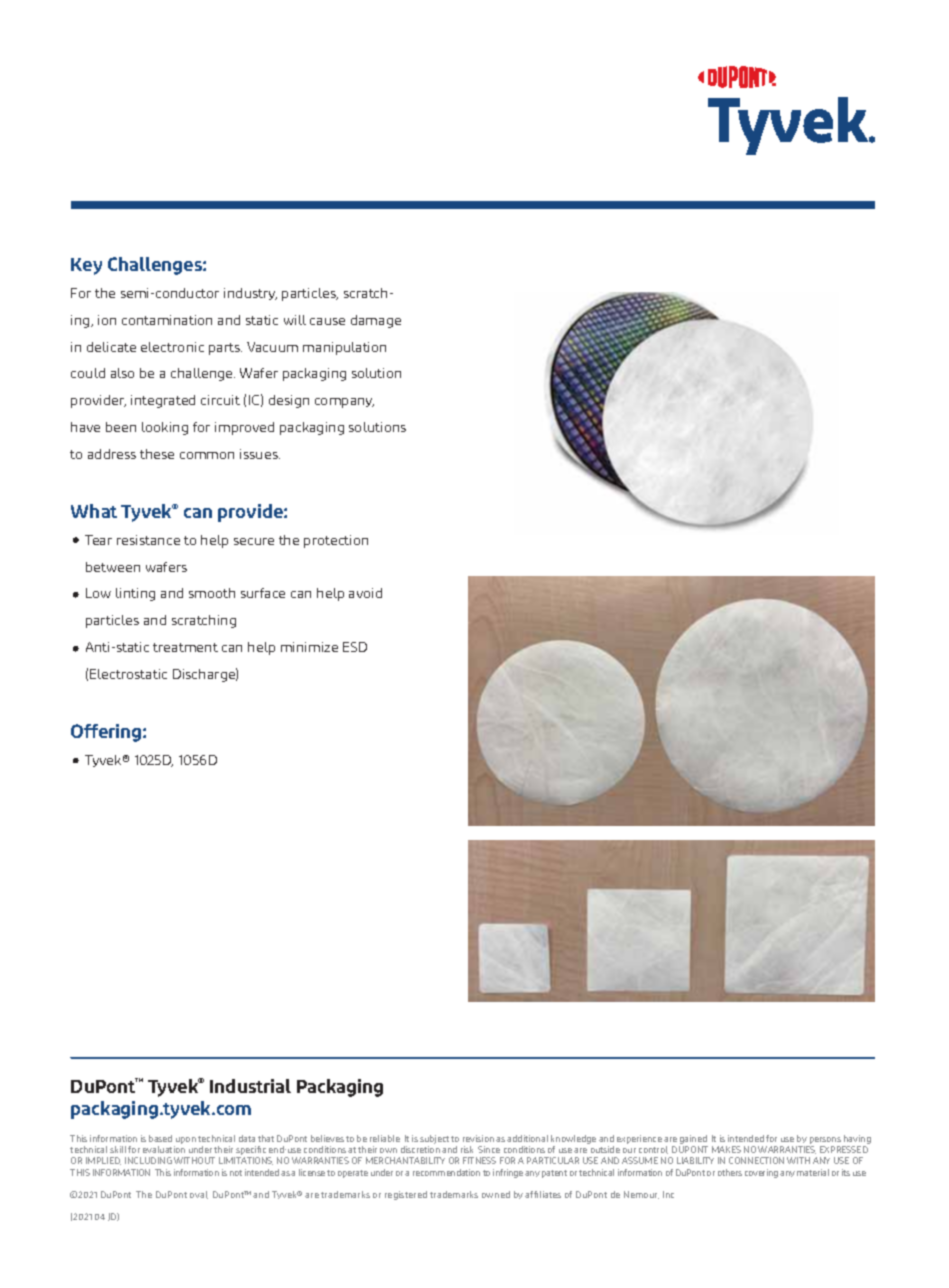 This screenshot has width=949, height=1288. I want to click on contamination, so click(167, 320).
